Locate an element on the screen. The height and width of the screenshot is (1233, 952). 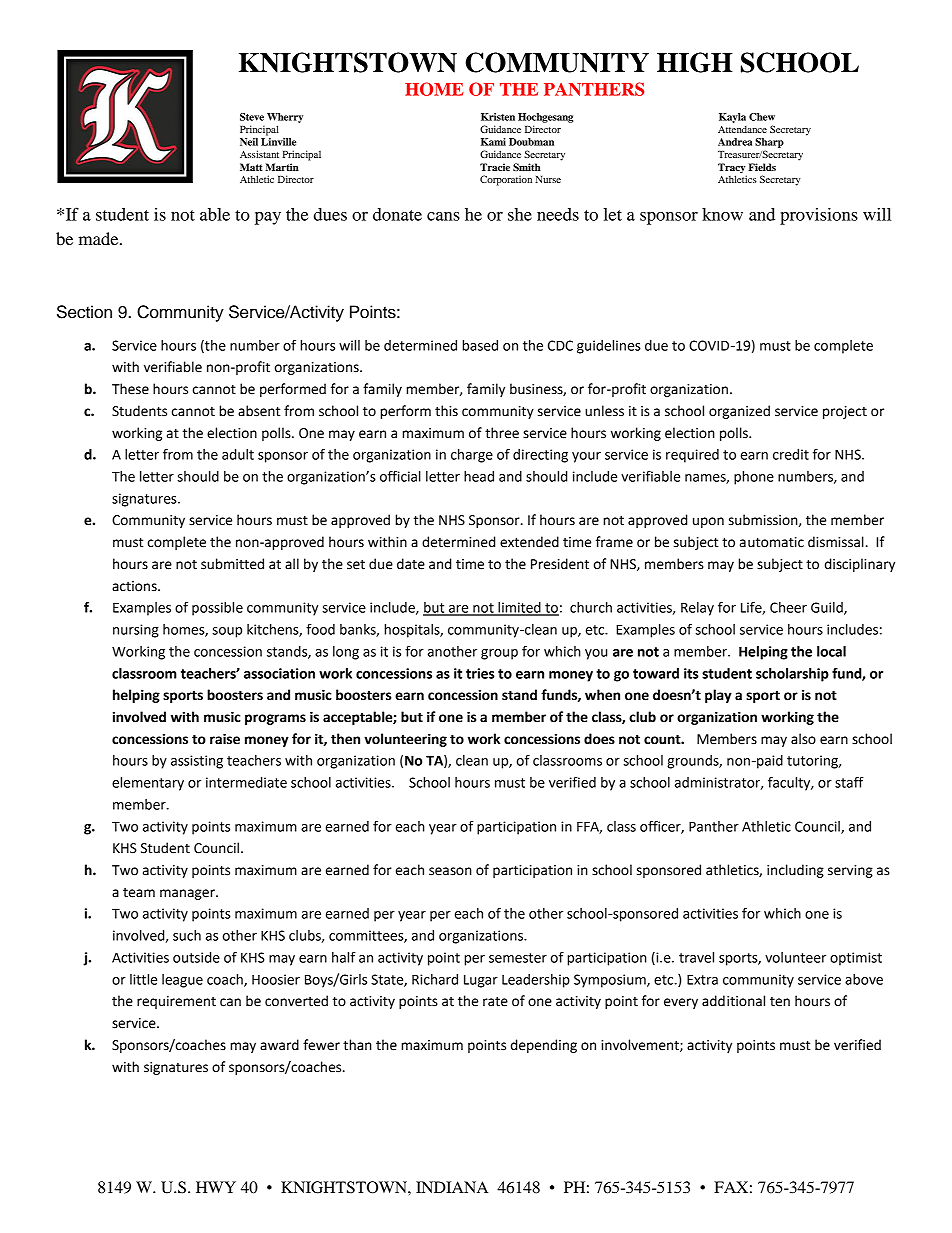
Chew is located at coordinates (762, 117).
